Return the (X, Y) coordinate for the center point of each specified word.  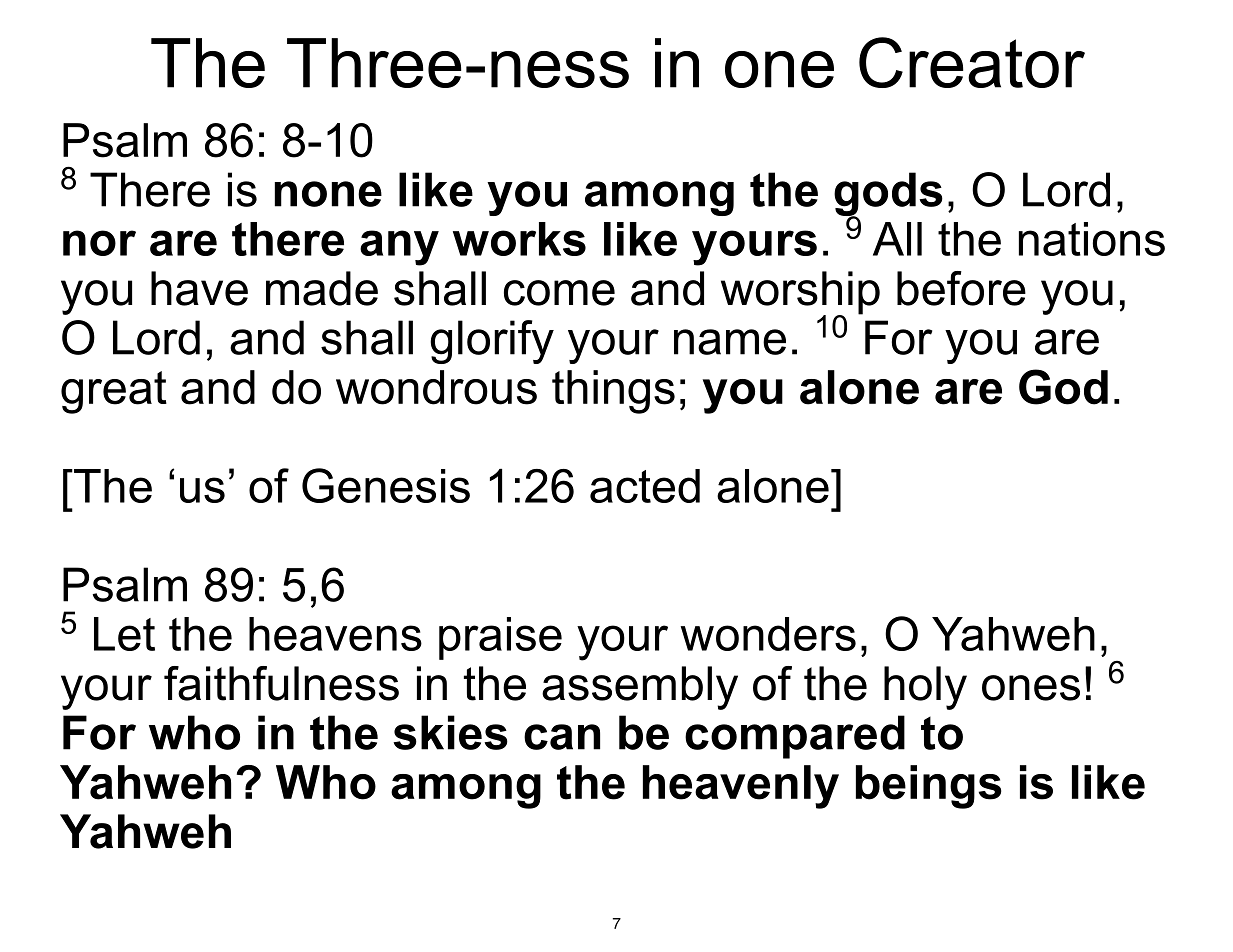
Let (124, 634)
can (562, 737)
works (519, 239)
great (114, 392)
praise (500, 638)
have (199, 288)
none (328, 194)
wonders (768, 634)
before (961, 288)
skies (450, 732)
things (613, 392)
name (730, 342)
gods (888, 195)
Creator (972, 62)
